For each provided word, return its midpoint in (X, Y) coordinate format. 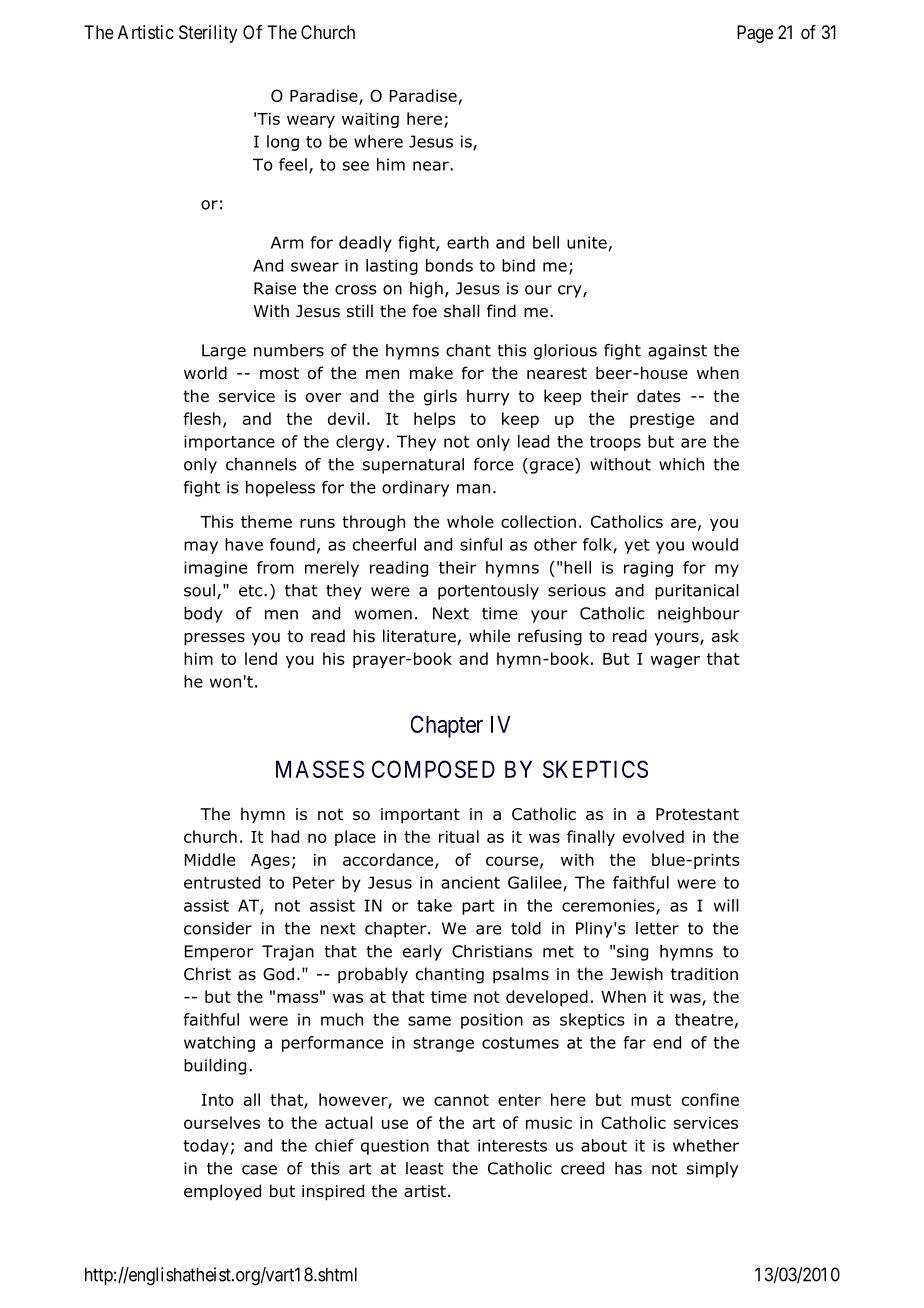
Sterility (208, 34)
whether (706, 1145)
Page (755, 34)
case (259, 1170)
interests (512, 1145)
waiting (370, 120)
